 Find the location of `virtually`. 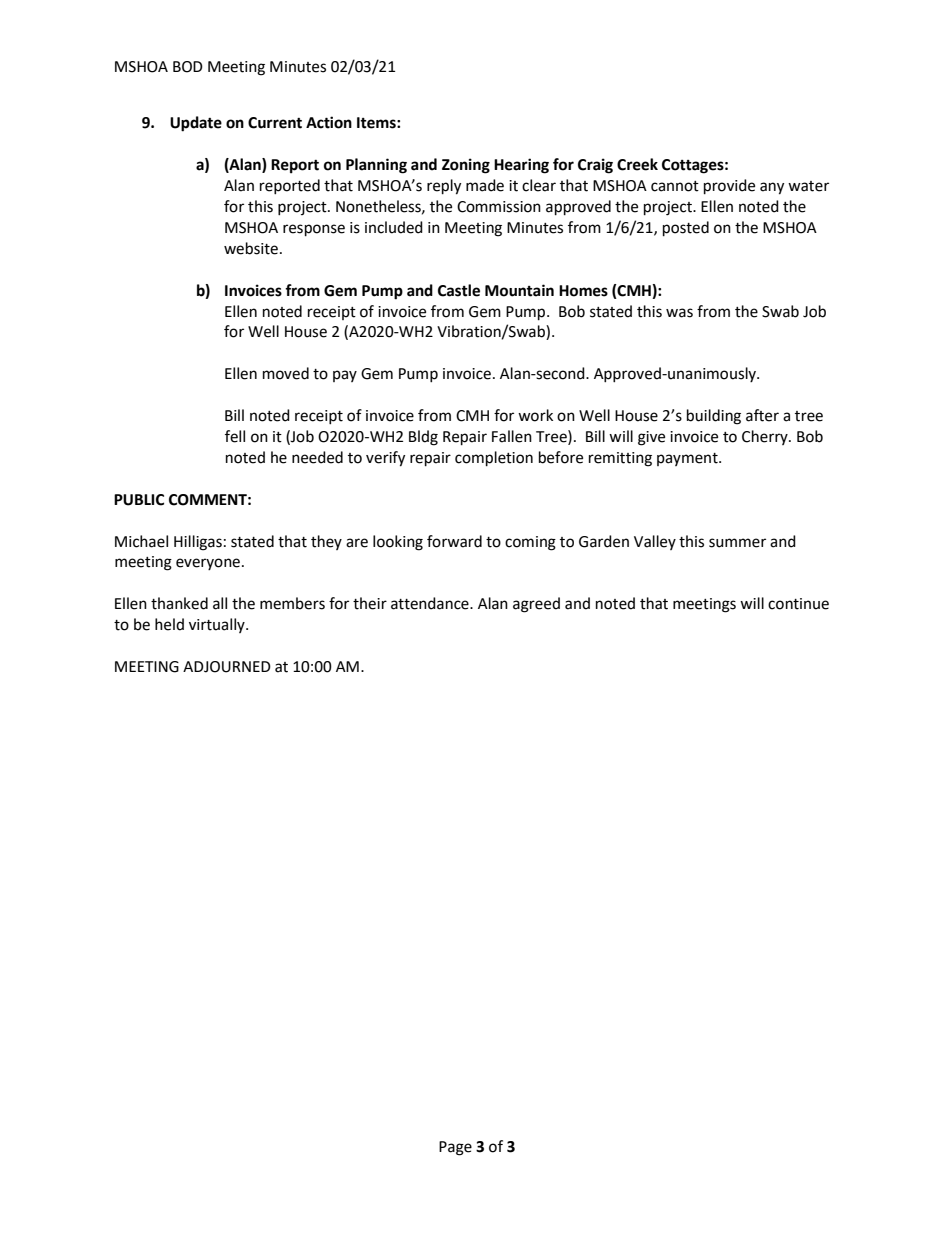

virtually is located at coordinates (218, 625).
